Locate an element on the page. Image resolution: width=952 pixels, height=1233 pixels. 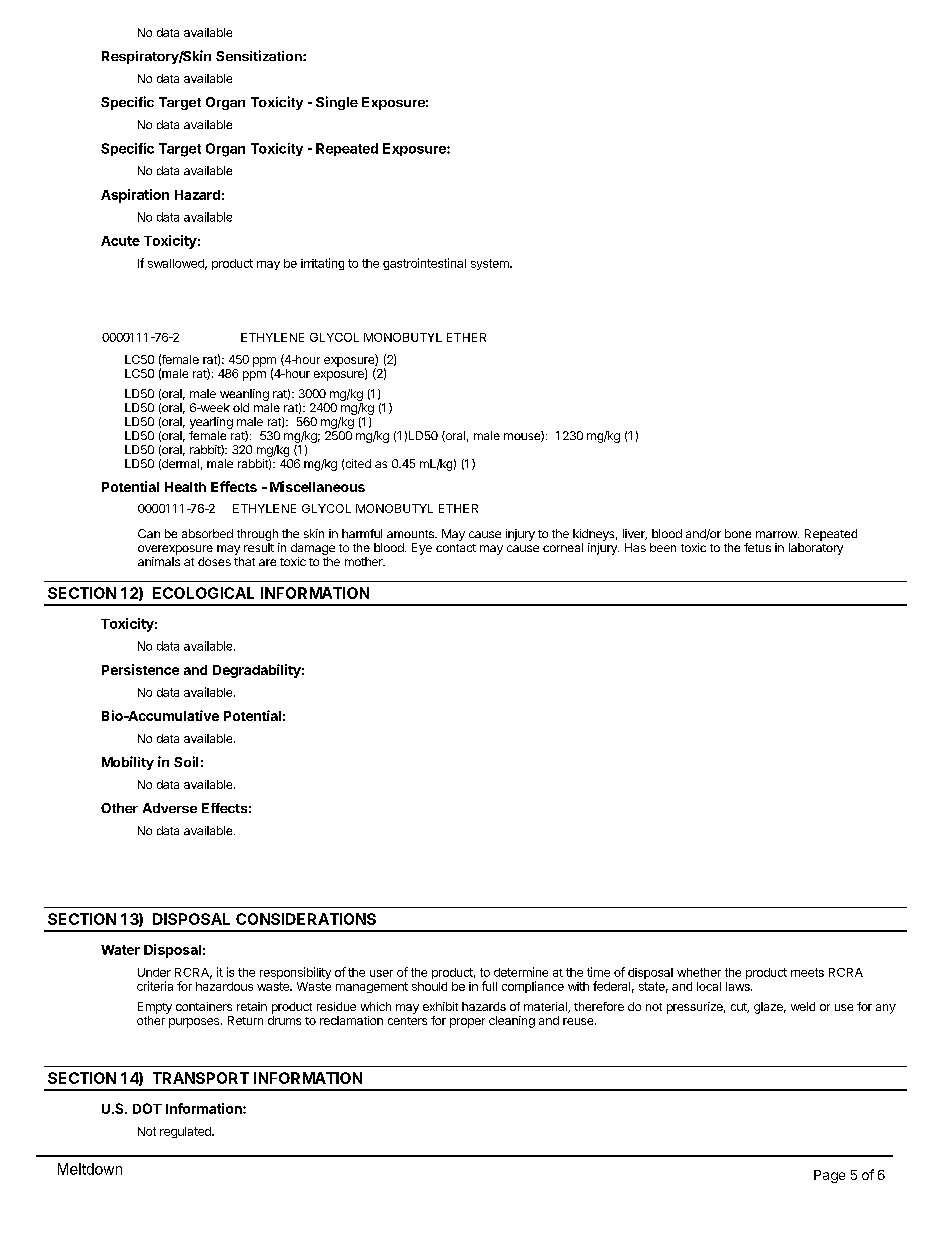
proper is located at coordinates (467, 1023).
